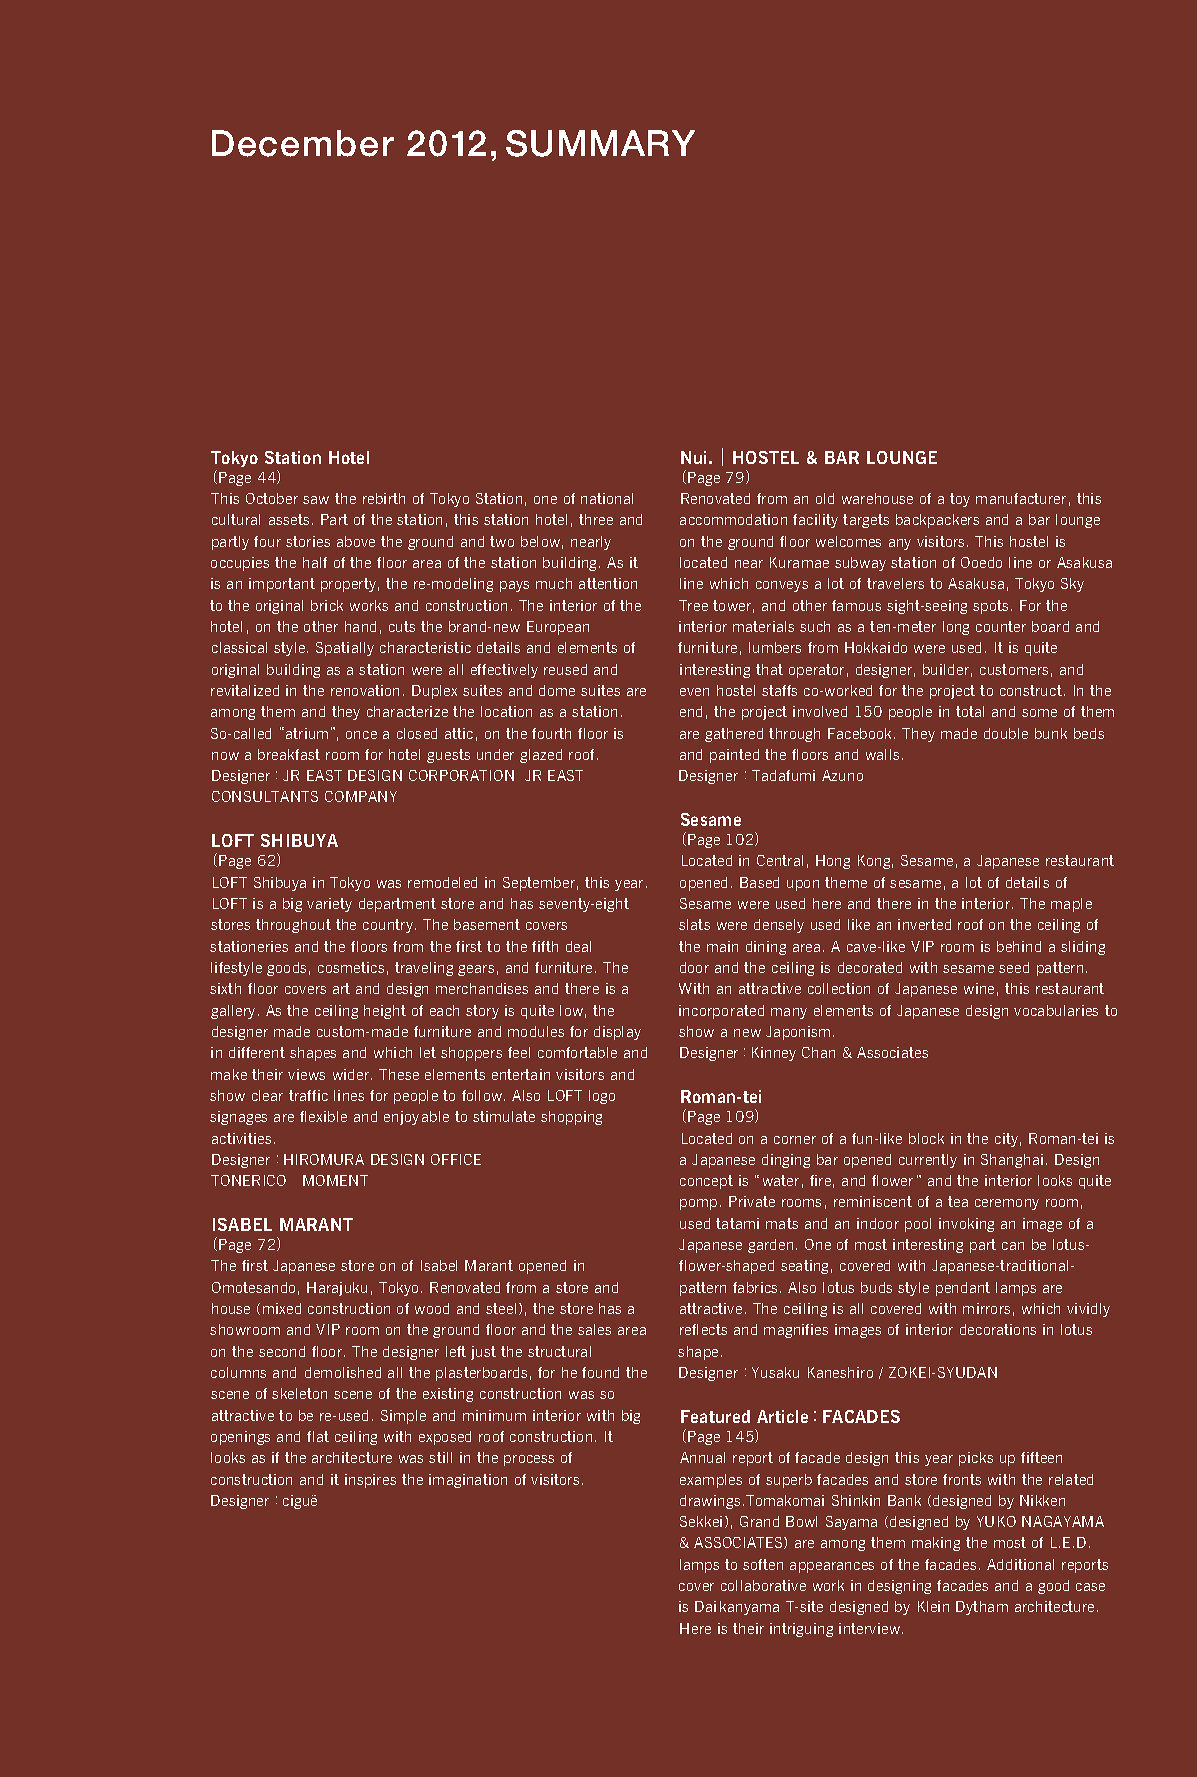 Image resolution: width=1197 pixels, height=1777 pixels. I want to click on manufacturer, so click(1021, 498).
